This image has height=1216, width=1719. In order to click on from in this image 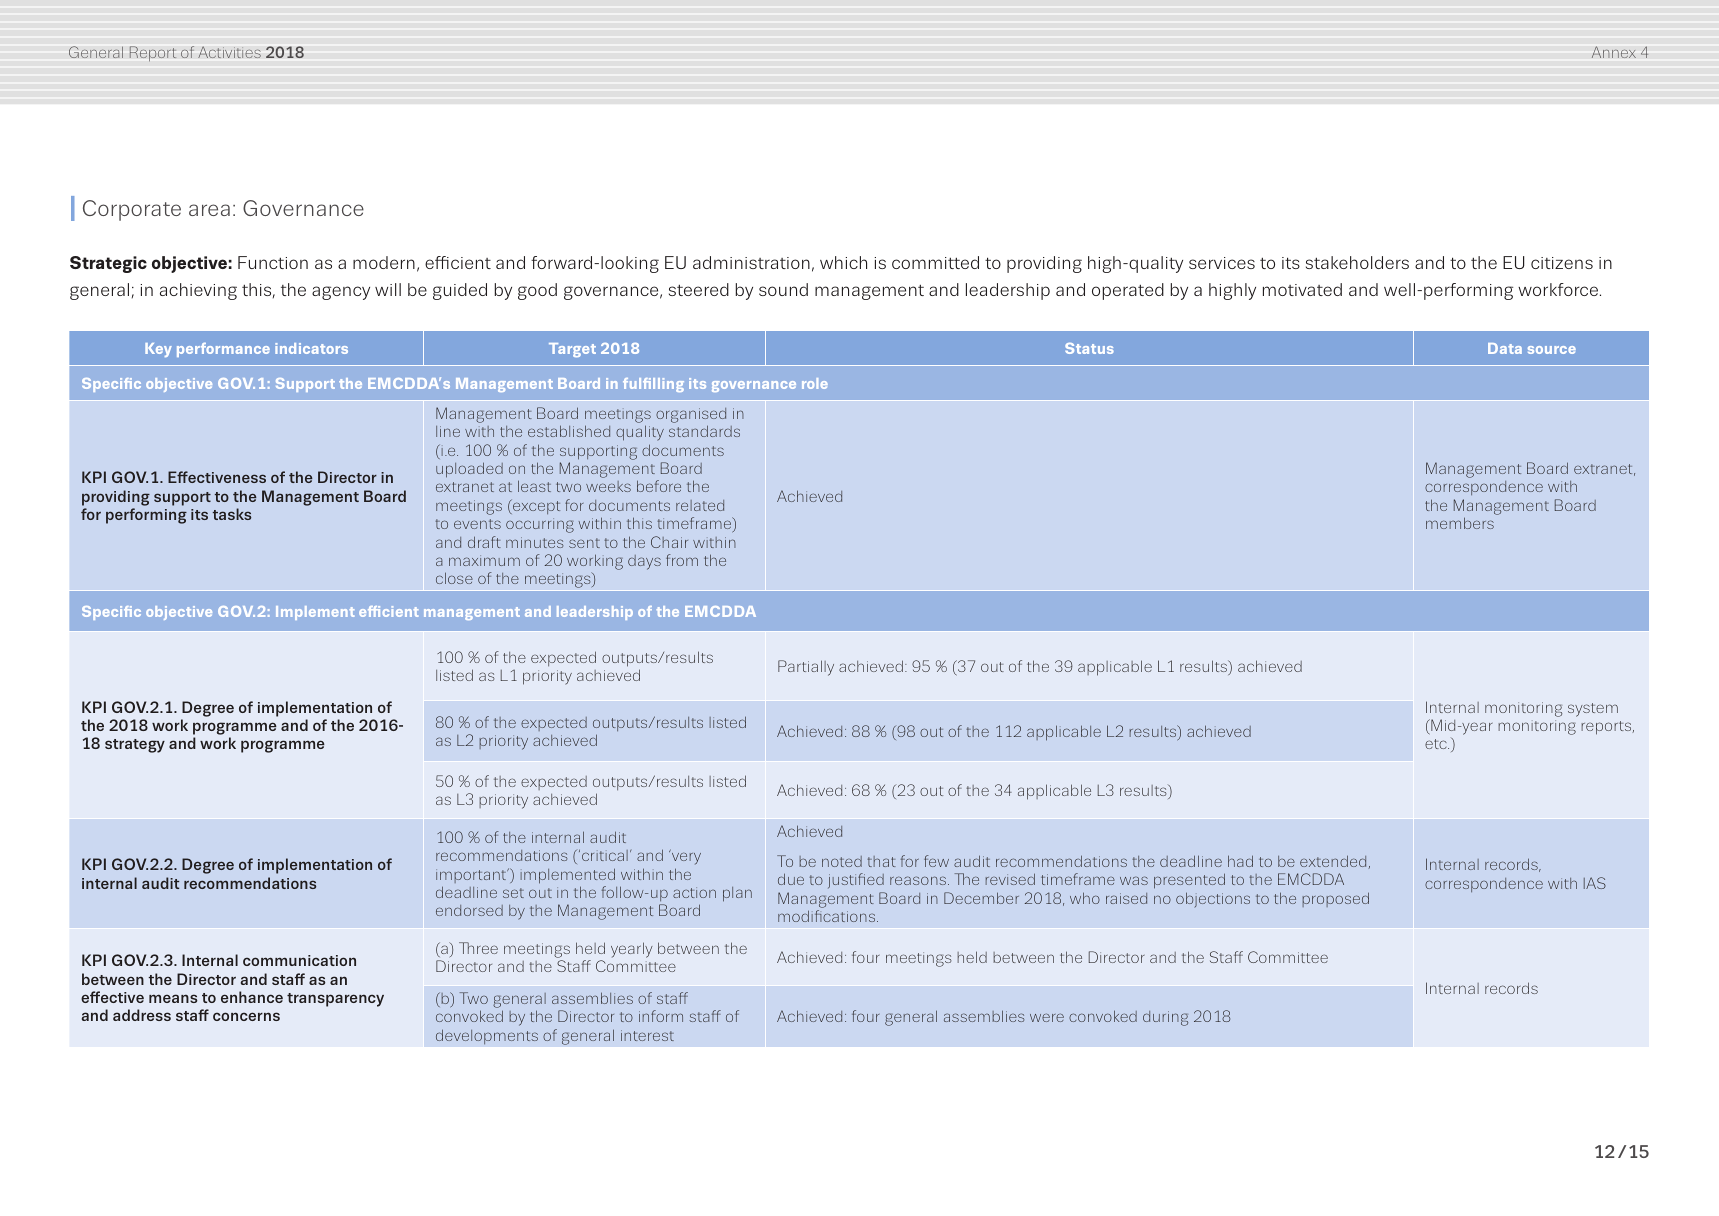, I will do `click(682, 560)`.
